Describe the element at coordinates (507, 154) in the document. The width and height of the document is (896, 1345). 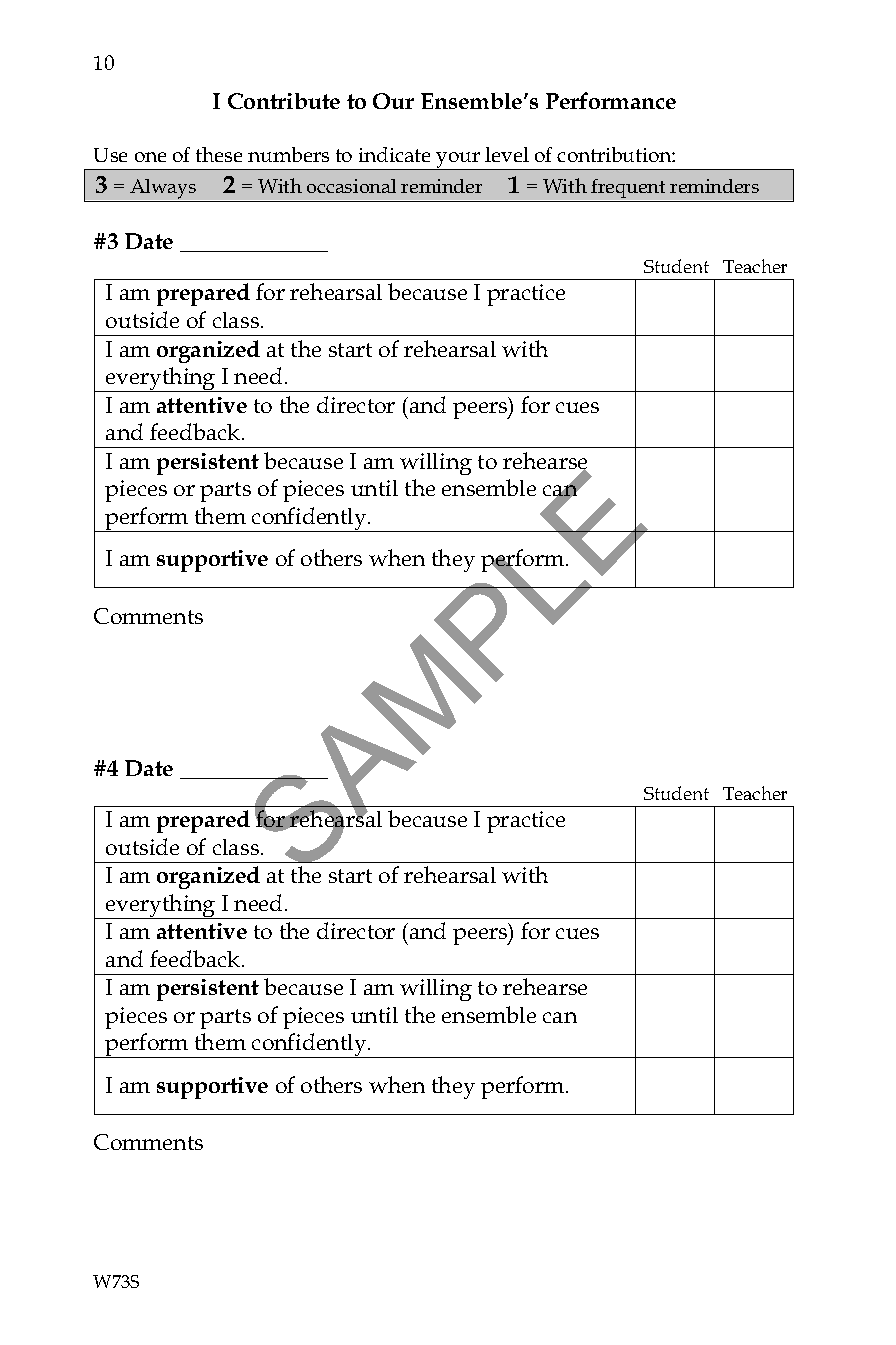
I see `level` at that location.
